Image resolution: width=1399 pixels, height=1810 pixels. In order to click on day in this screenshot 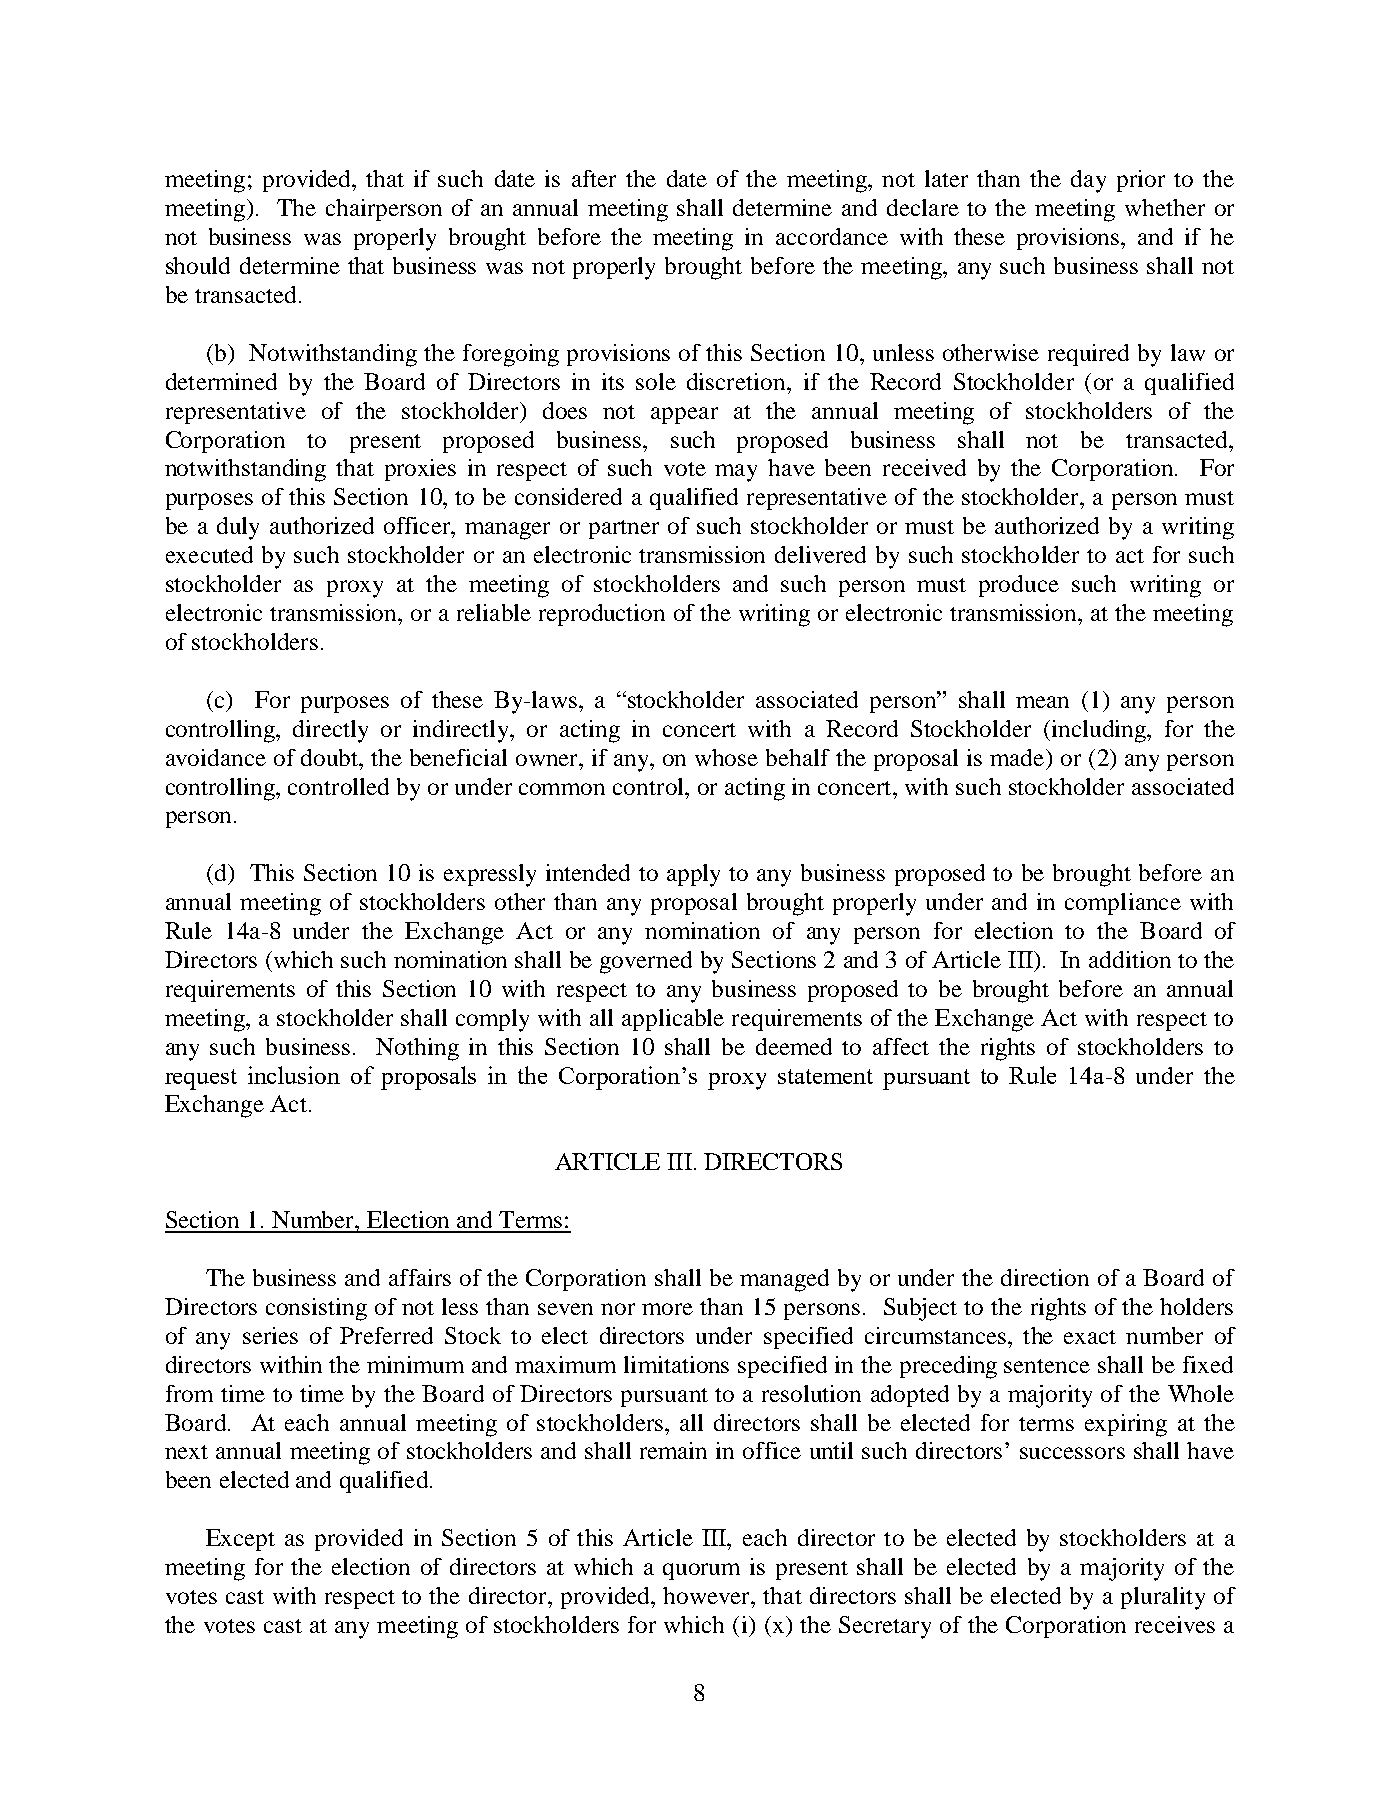, I will do `click(1088, 181)`.
